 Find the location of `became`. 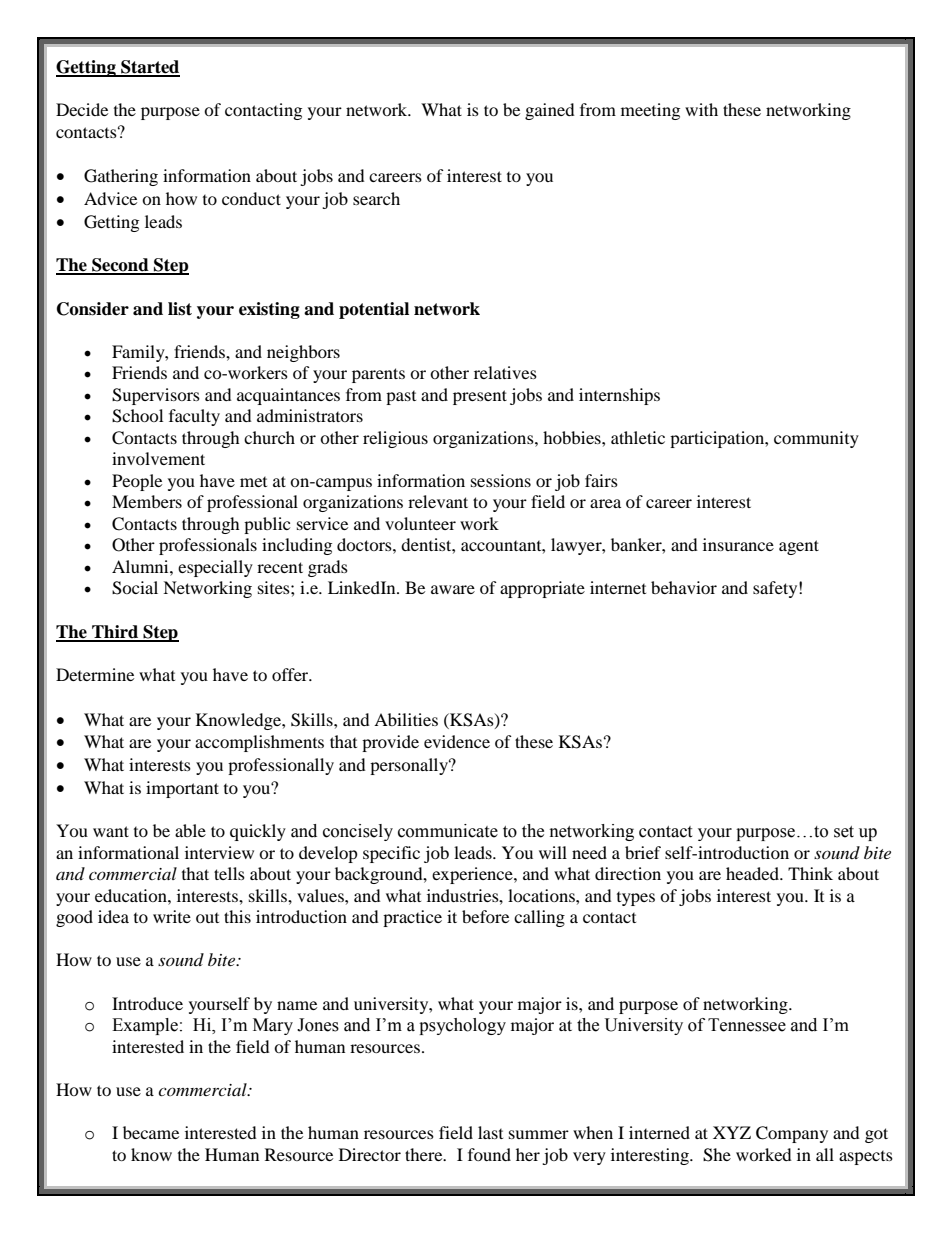

became is located at coordinates (151, 1132).
